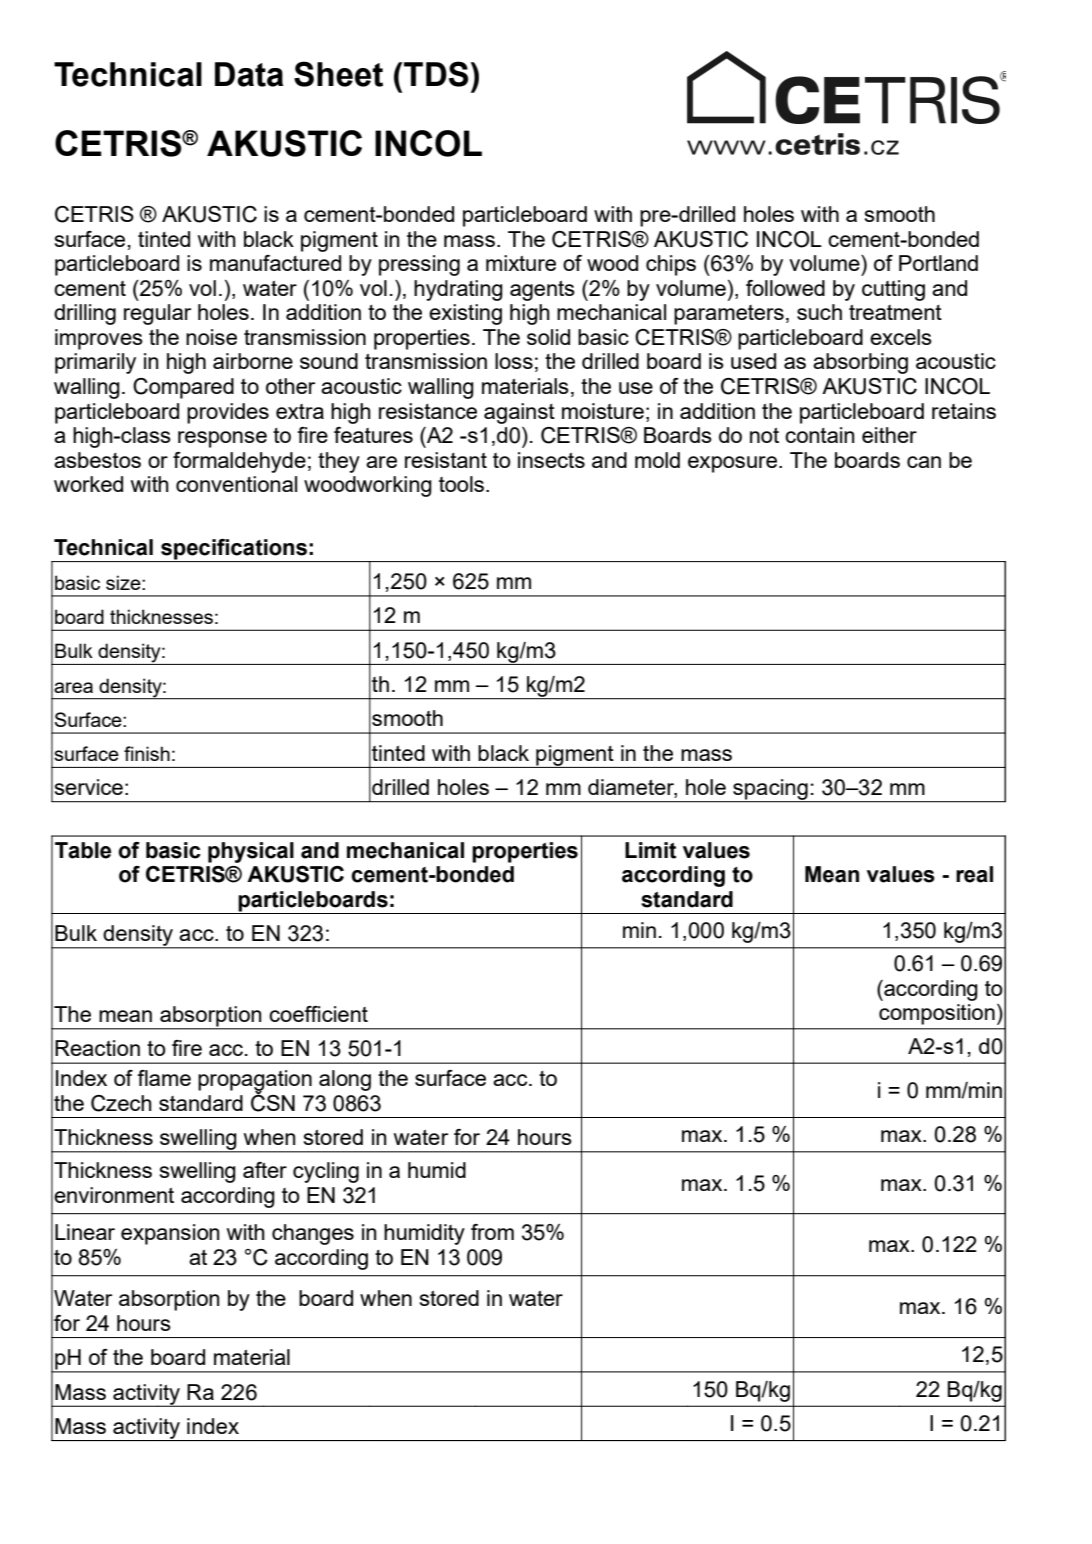 The height and width of the screenshot is (1544, 1092). Describe the element at coordinates (463, 484) in the screenshot. I see `tools` at that location.
